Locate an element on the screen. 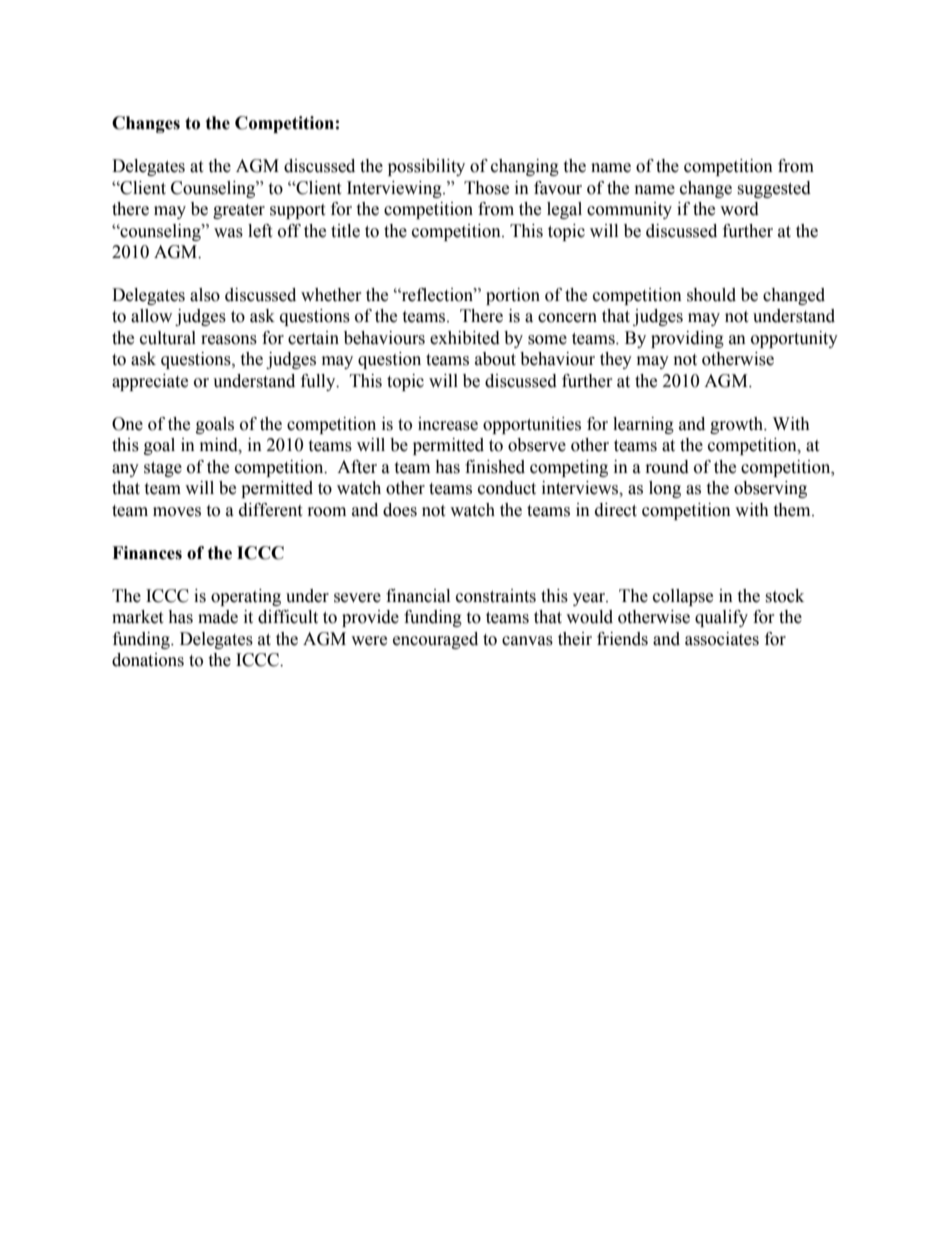 This screenshot has width=952, height=1233. them is located at coordinates (793, 510).
